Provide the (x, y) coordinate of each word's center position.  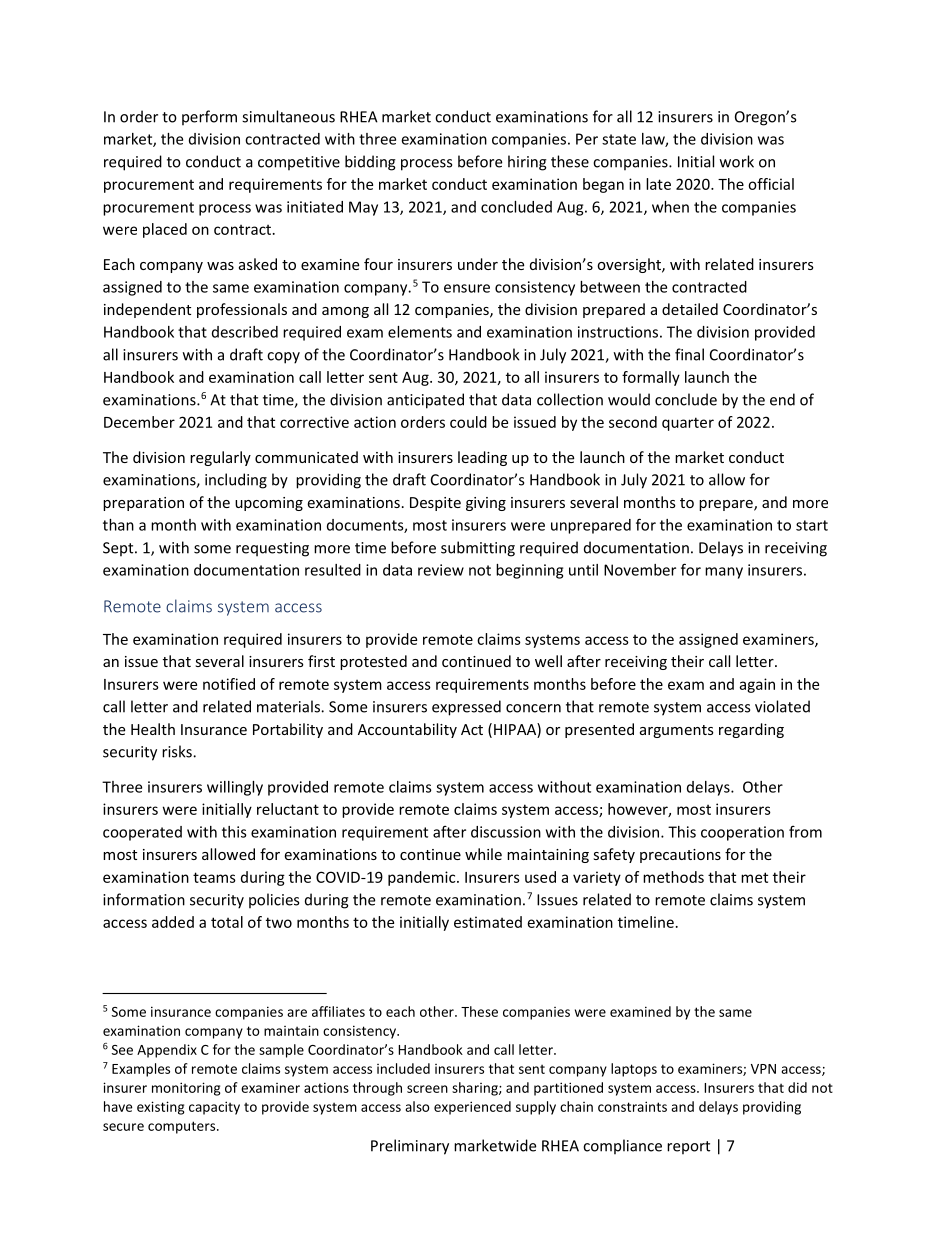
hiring (527, 163)
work (737, 161)
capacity (214, 1108)
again (757, 685)
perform (209, 118)
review (441, 570)
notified (229, 684)
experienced (472, 1108)
